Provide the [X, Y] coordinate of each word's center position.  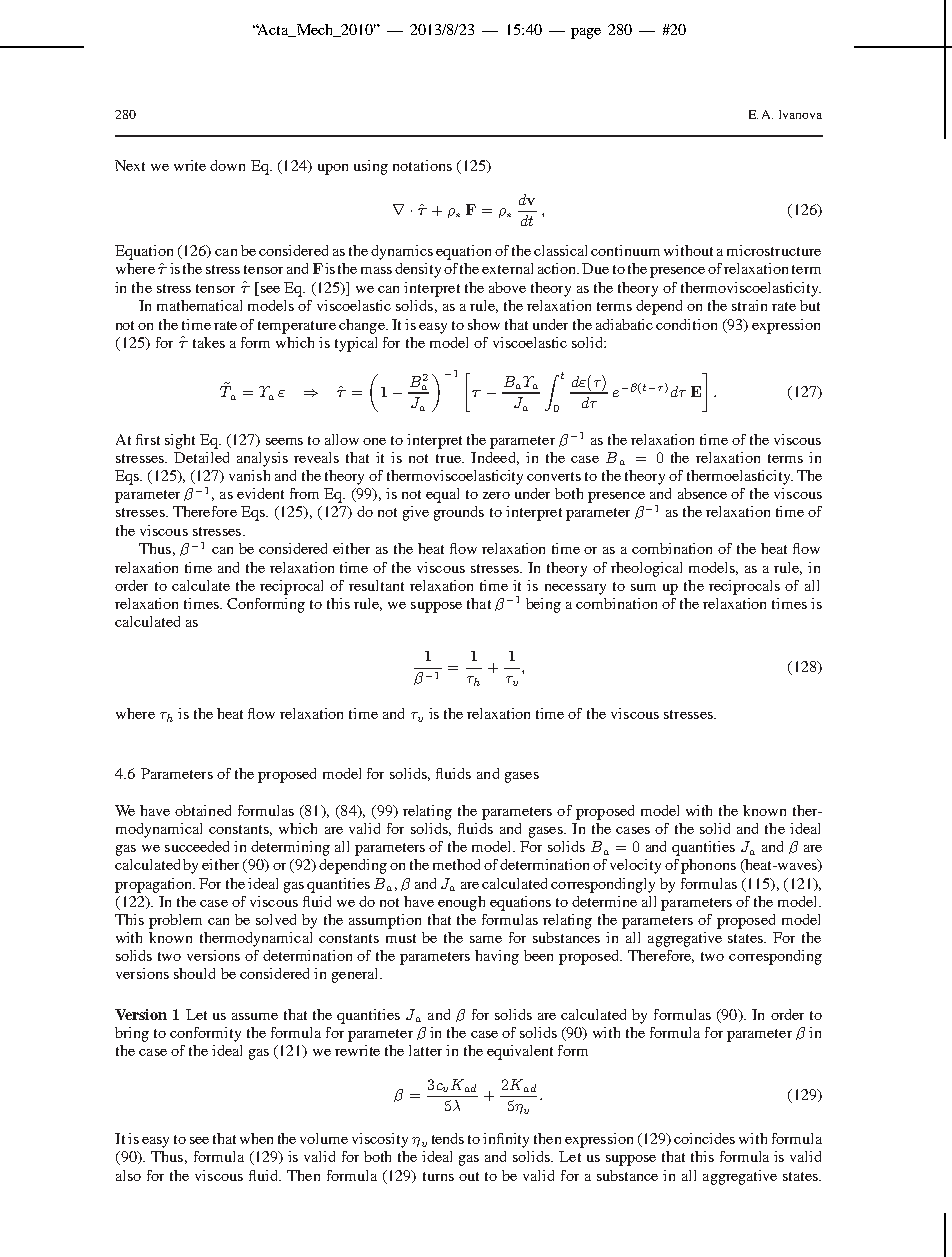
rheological [646, 569]
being [543, 605]
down [227, 165]
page [586, 33]
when [256, 1138]
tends [448, 1138]
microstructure [774, 250]
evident [260, 493]
